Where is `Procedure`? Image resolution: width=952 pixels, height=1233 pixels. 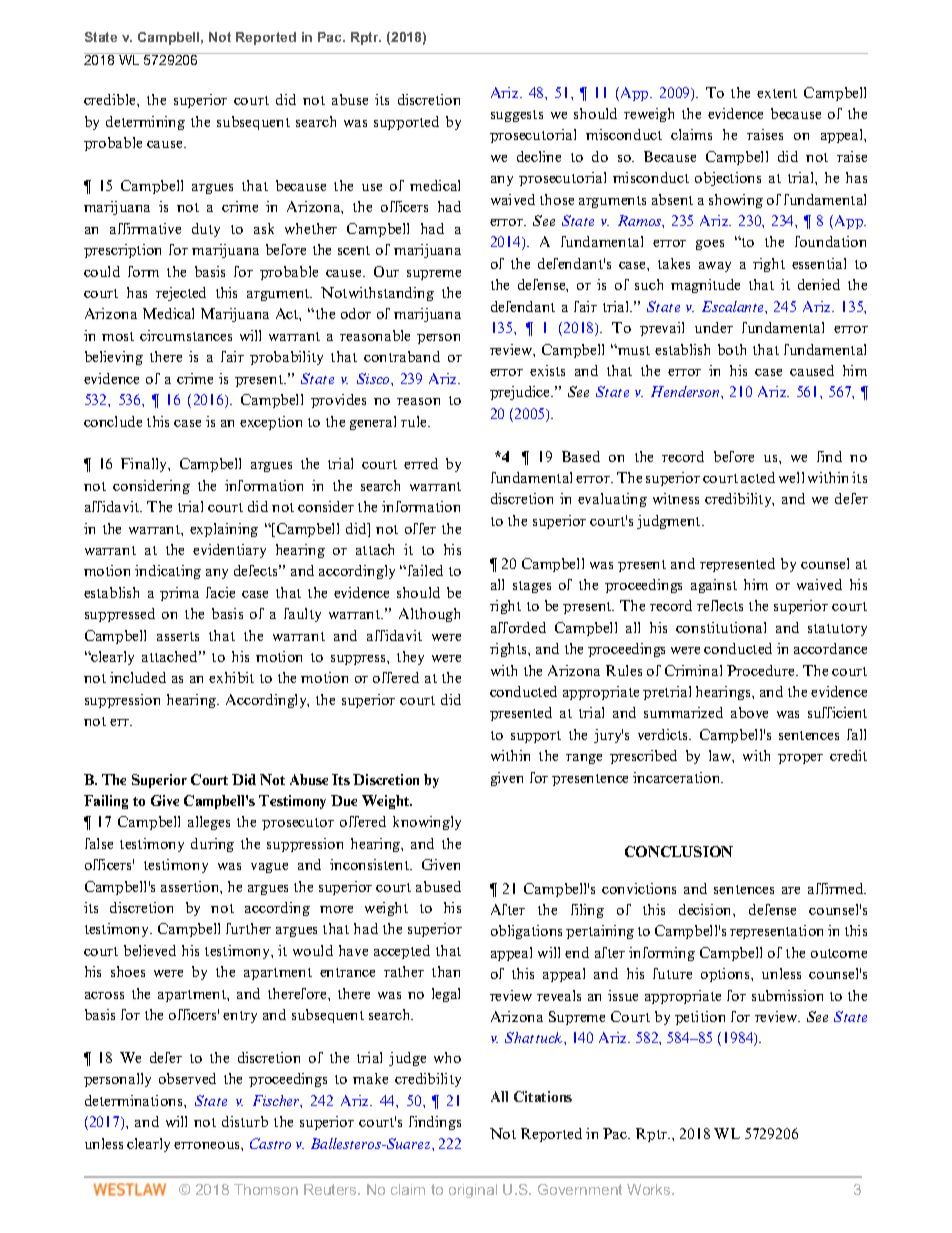 Procedure is located at coordinates (762, 670).
